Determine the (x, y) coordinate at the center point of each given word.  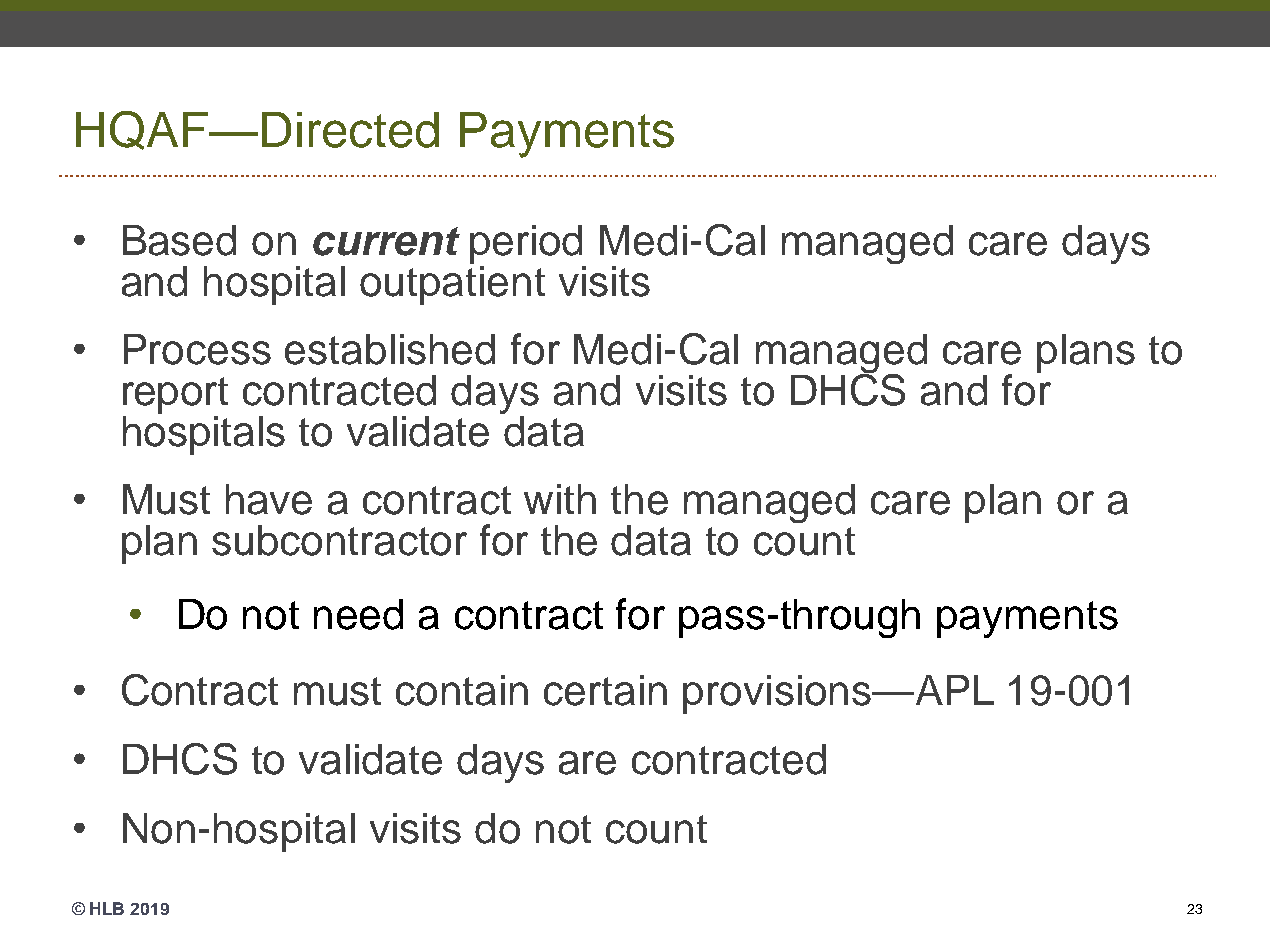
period (526, 244)
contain (462, 690)
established (390, 349)
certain (605, 690)
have (269, 499)
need (358, 614)
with (560, 499)
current (386, 241)
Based (179, 240)
